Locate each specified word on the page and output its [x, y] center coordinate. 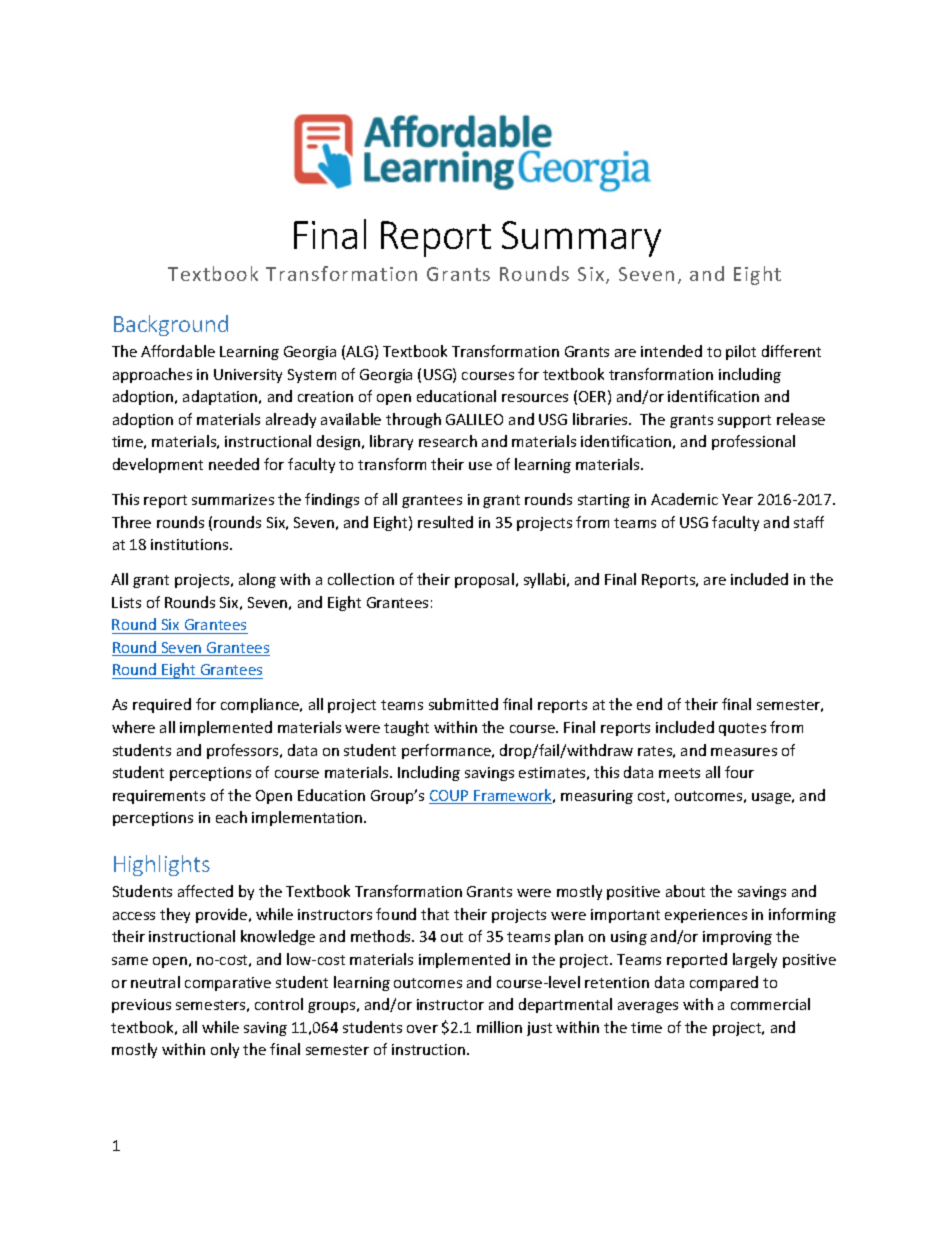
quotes [742, 729]
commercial [770, 1004]
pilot [741, 352]
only [225, 1050]
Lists [126, 602]
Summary [581, 239]
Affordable [178, 351]
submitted [463, 704]
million [499, 1027]
